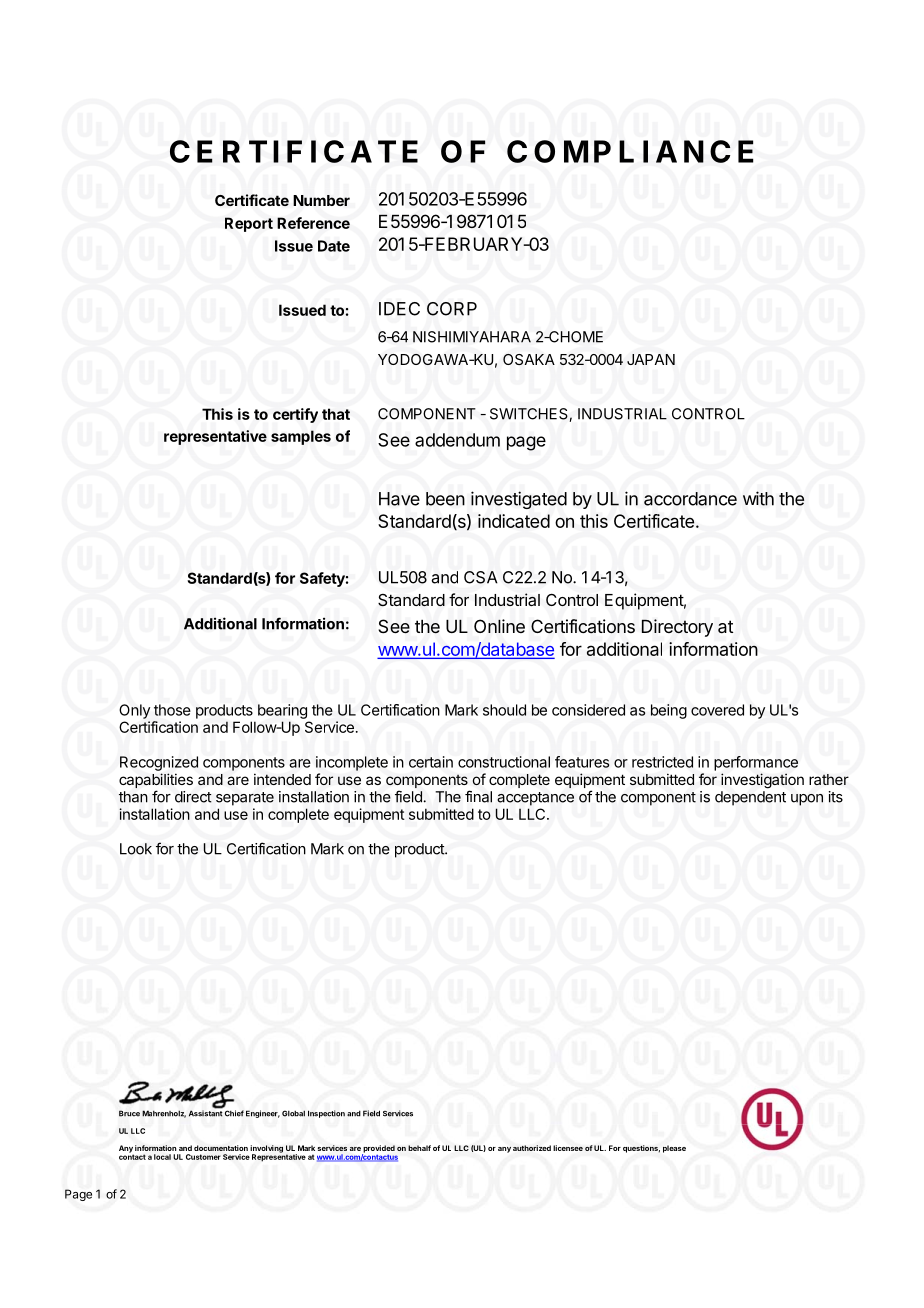 This image has width=924, height=1308. I want to click on JAPAN, so click(651, 359).
